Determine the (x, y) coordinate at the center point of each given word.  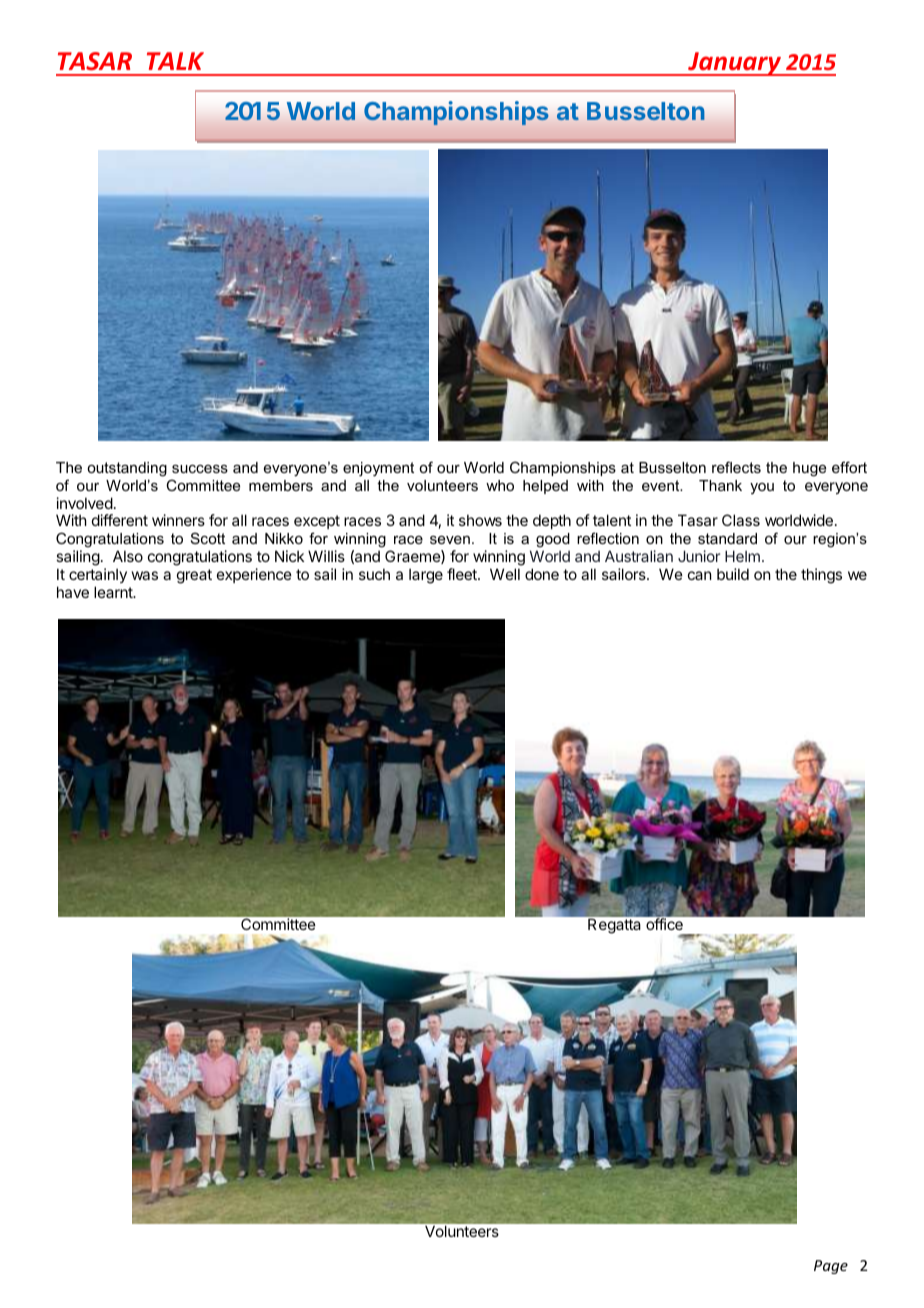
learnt (114, 592)
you (762, 488)
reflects (736, 467)
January (734, 64)
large (426, 576)
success (200, 469)
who (500, 485)
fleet (463, 574)
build (733, 574)
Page (831, 1267)
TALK (175, 61)
